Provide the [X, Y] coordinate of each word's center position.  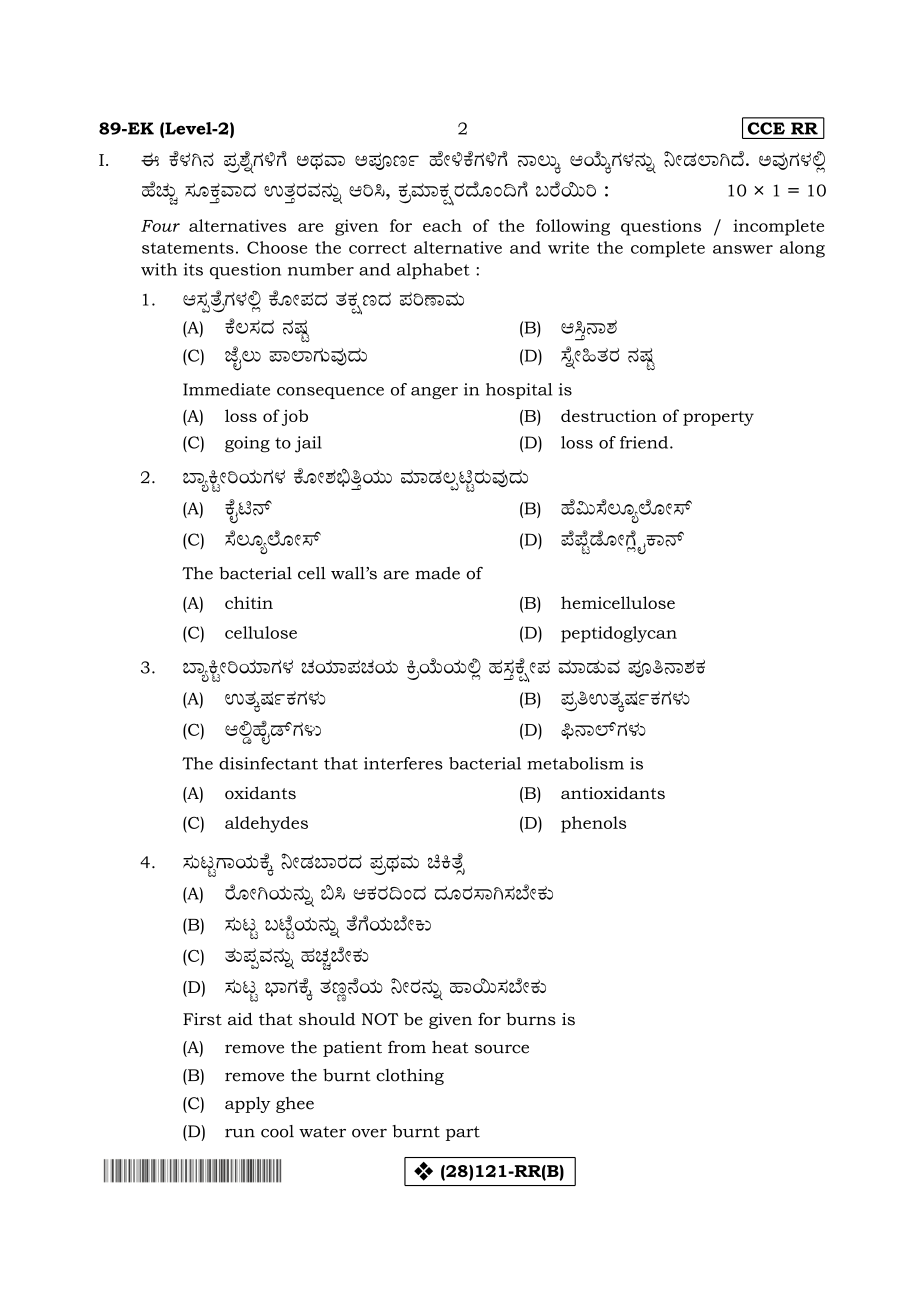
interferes [403, 763]
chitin [249, 602]
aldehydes [266, 824]
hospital [519, 391]
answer [743, 249]
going [247, 444]
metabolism [575, 763]
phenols [593, 824]
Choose [277, 247]
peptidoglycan [619, 634]
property [718, 418]
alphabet [433, 271]
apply [248, 1105]
